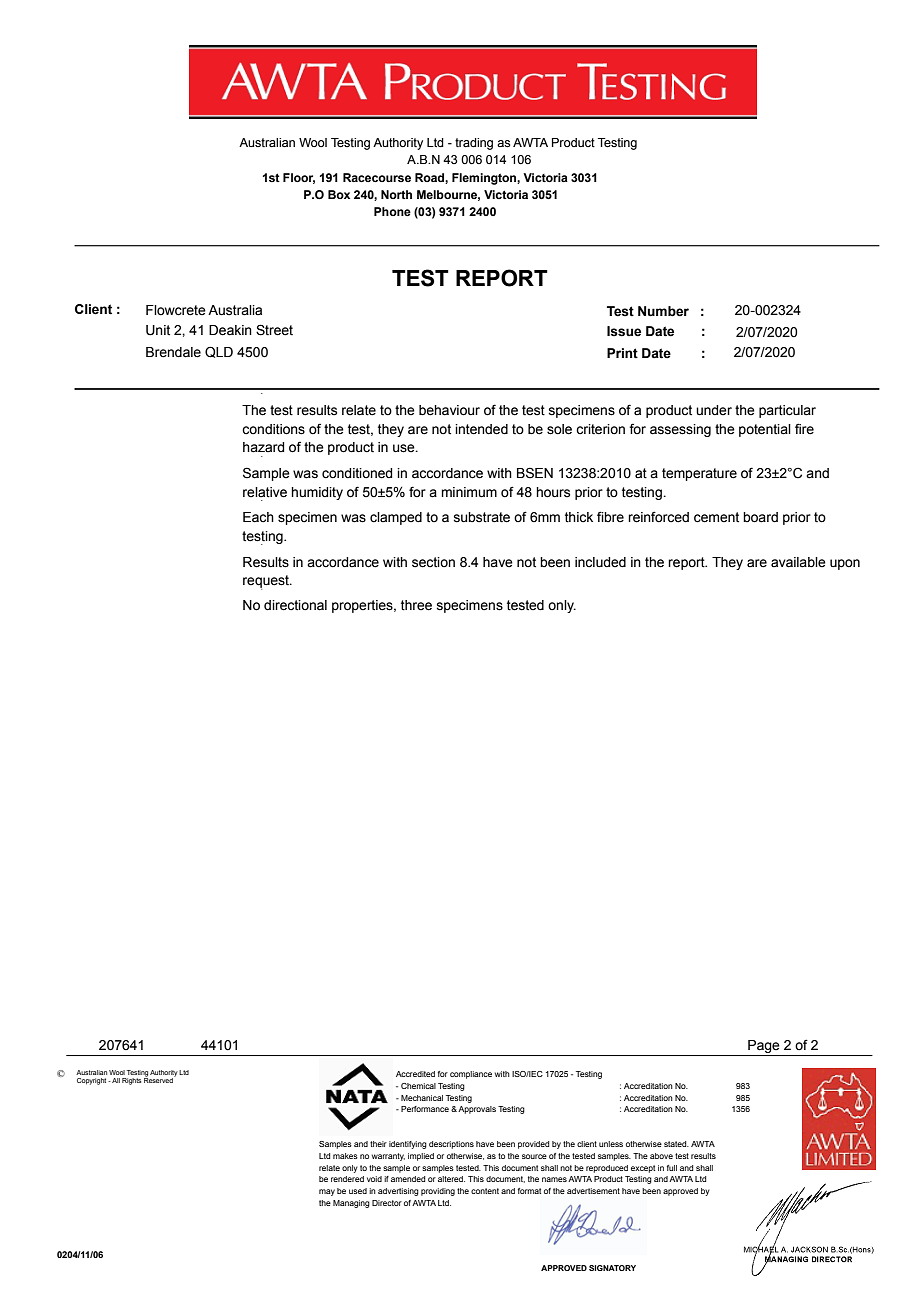 This image has width=924, height=1307. Describe the element at coordinates (798, 562) in the image. I see `available` at that location.
